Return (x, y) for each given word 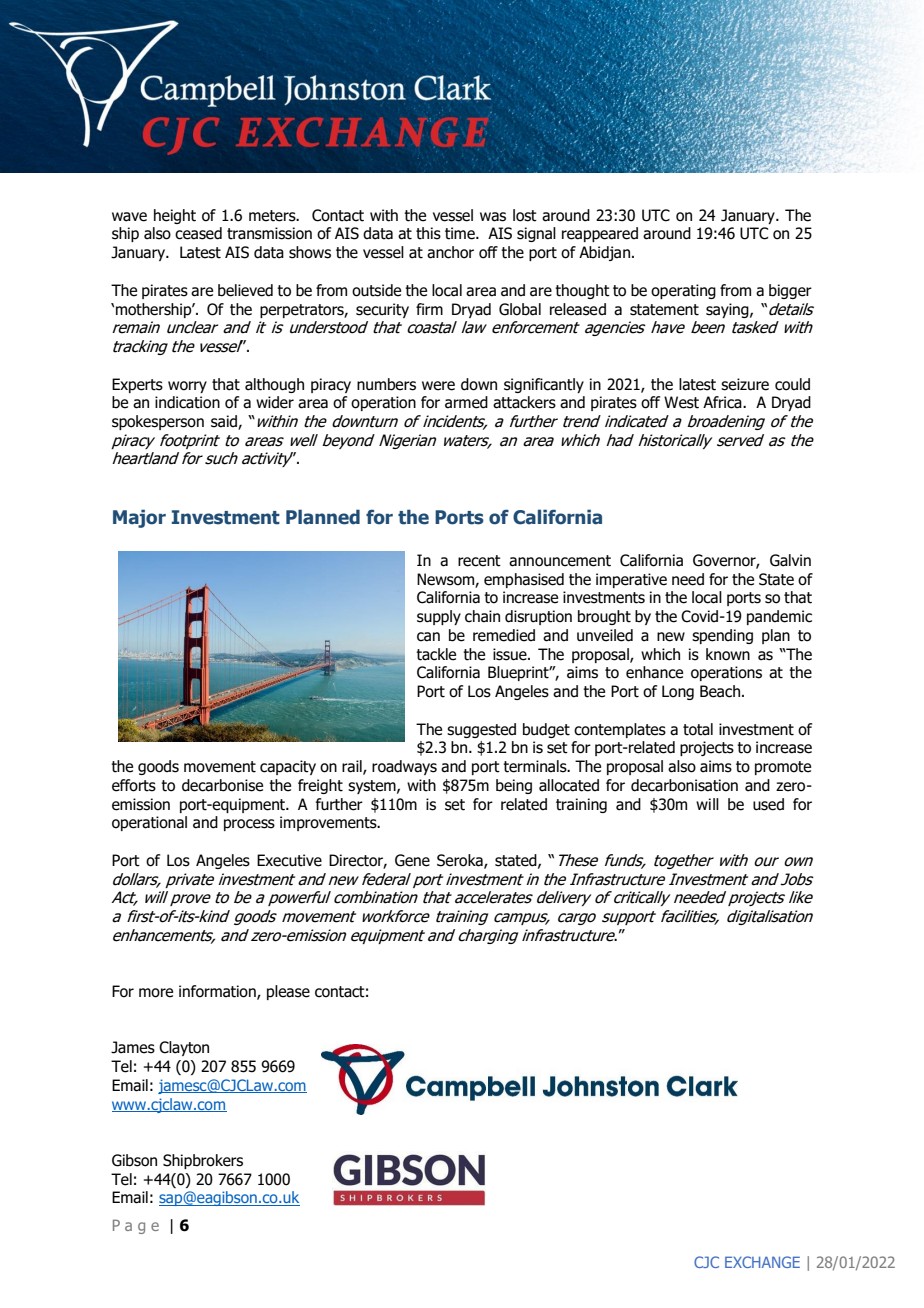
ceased (198, 233)
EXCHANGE (762, 1262)
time (461, 233)
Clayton (184, 1048)
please (288, 992)
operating (683, 291)
